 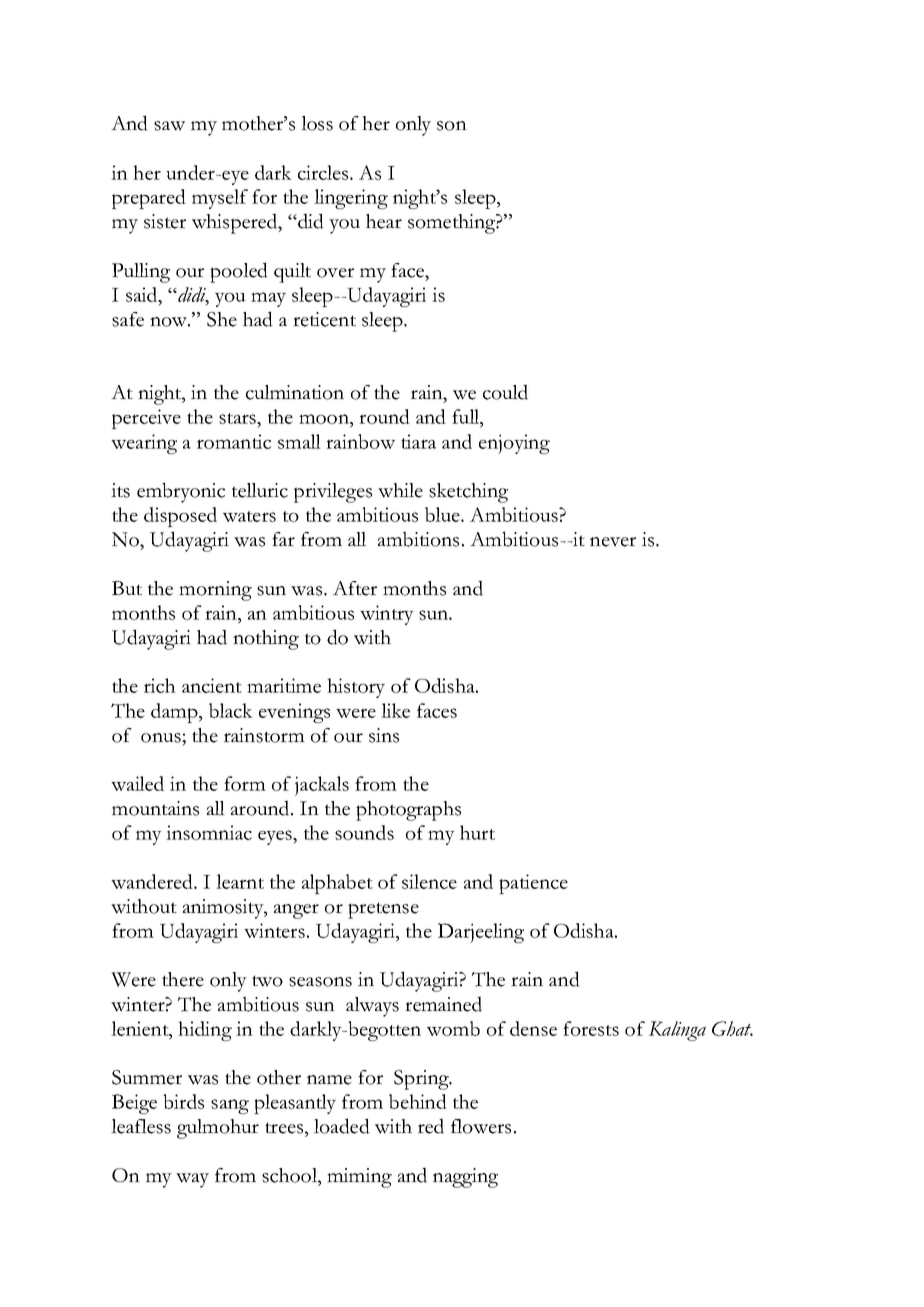 I want to click on lingering, so click(x=351, y=199).
